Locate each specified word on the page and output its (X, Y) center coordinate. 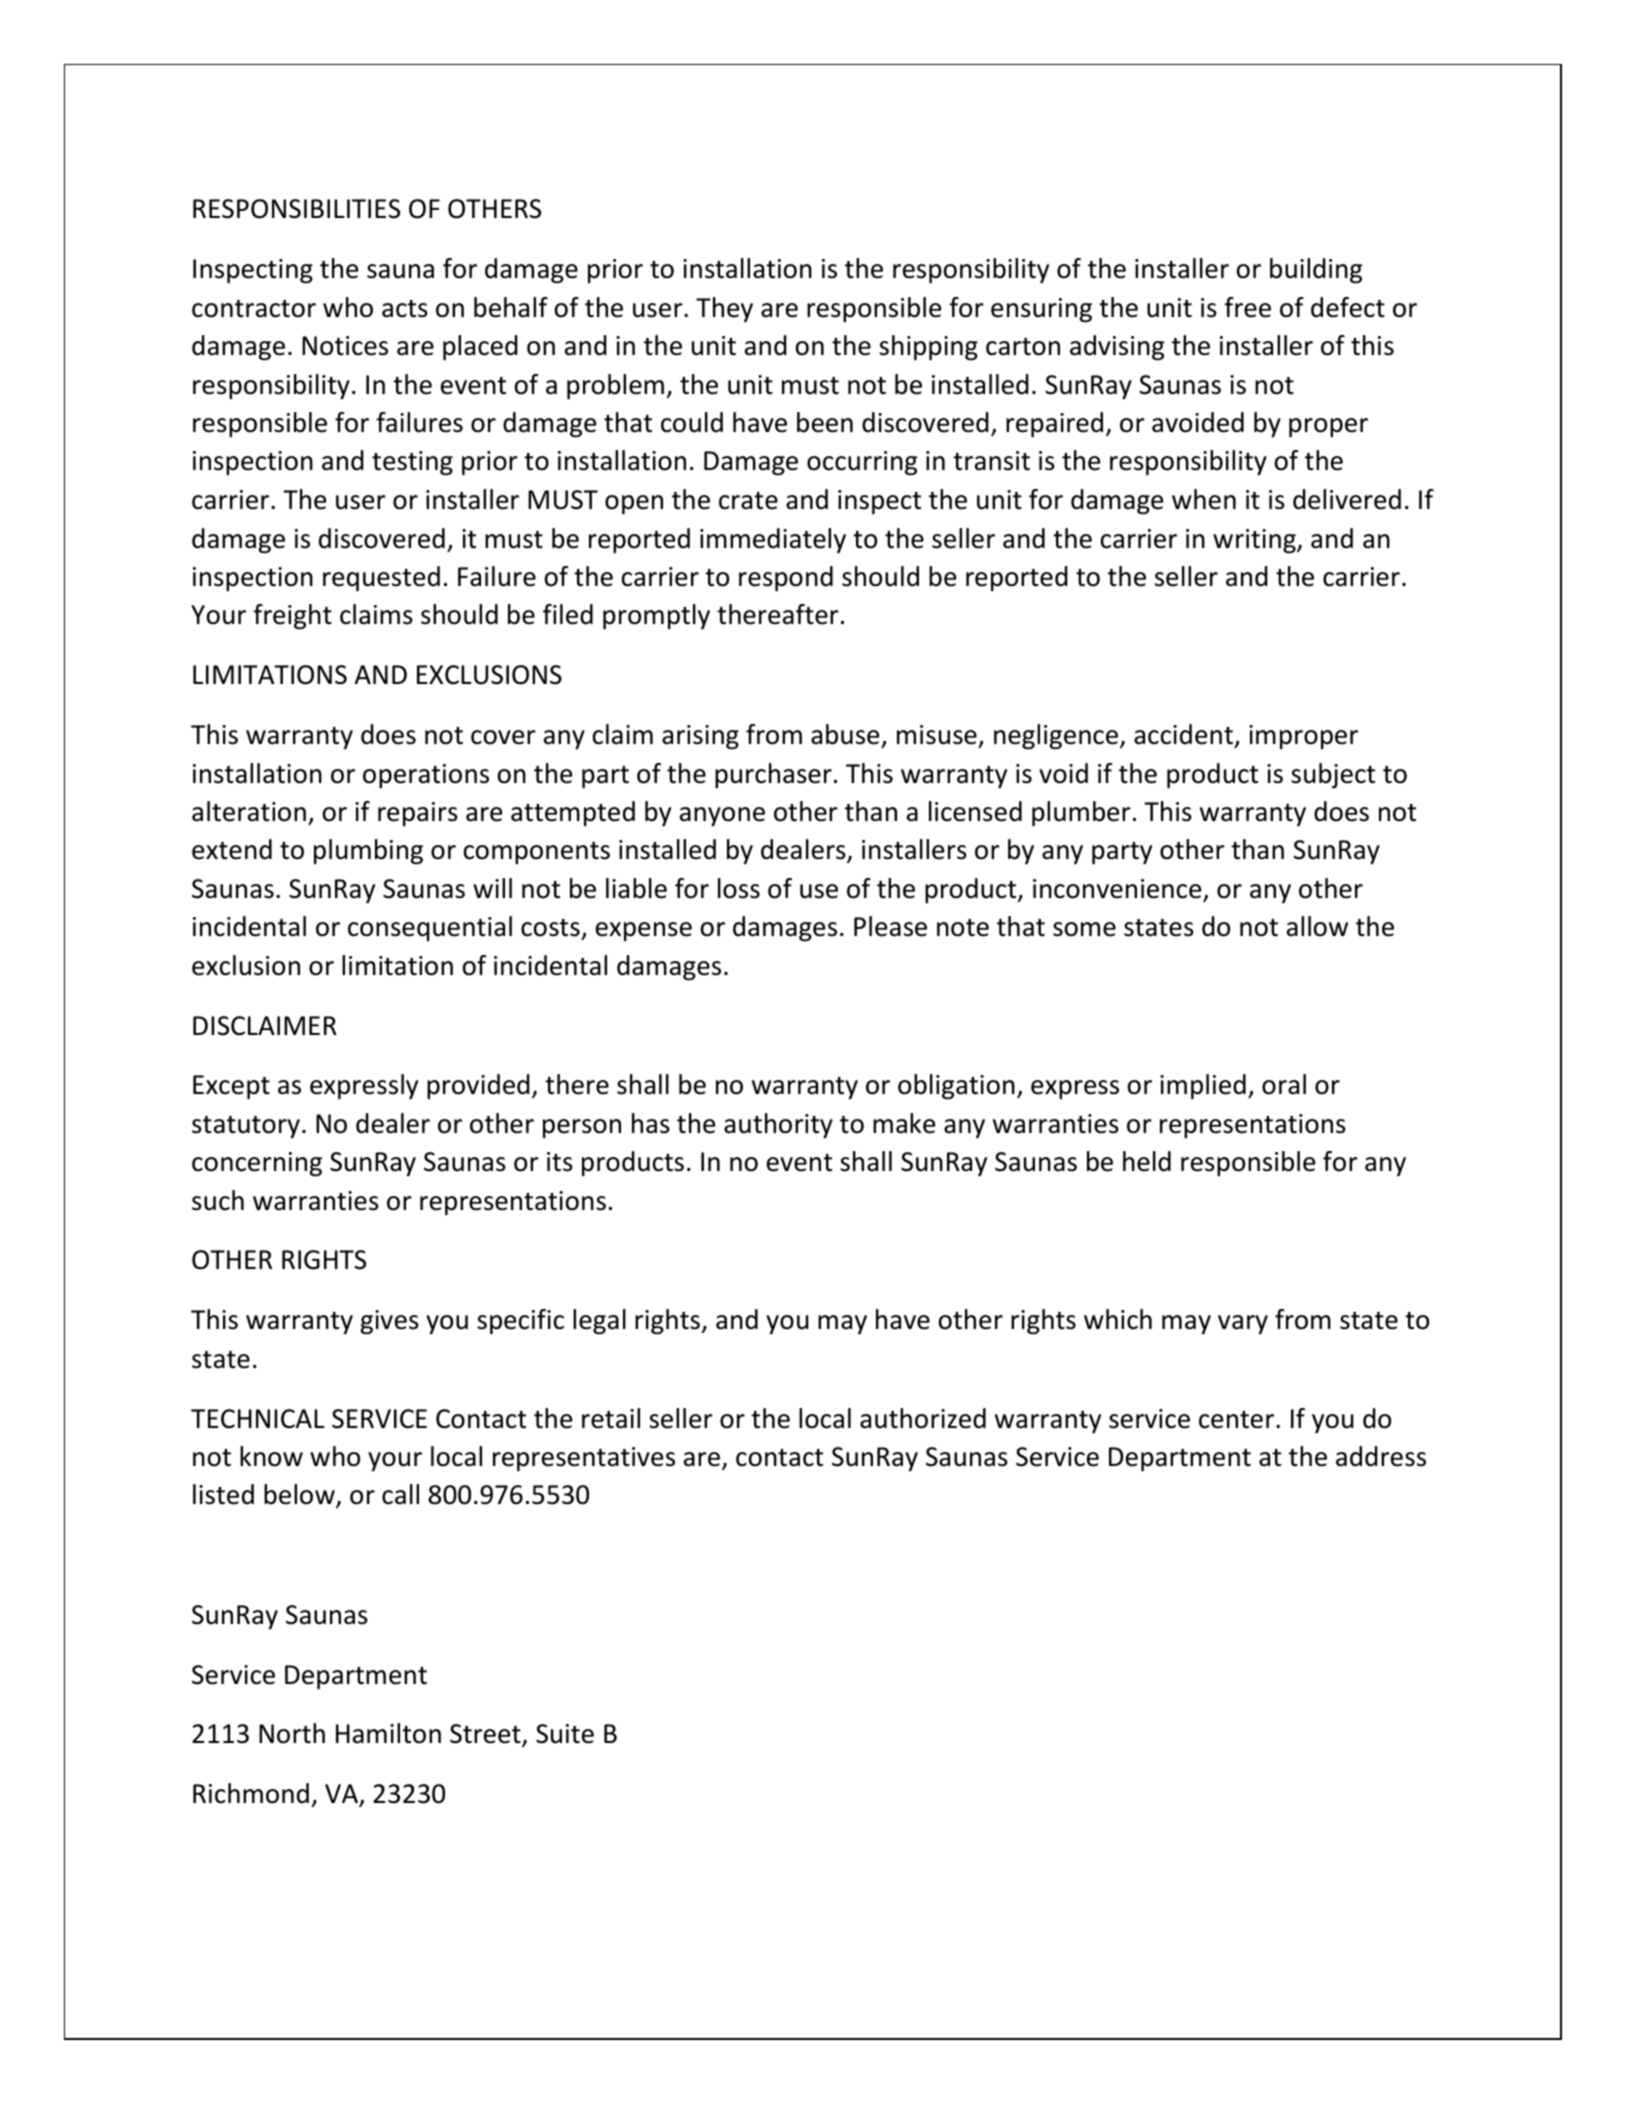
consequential (430, 928)
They (724, 309)
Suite (565, 1734)
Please (890, 926)
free (1247, 307)
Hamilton (388, 1733)
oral (1284, 1084)
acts (405, 309)
